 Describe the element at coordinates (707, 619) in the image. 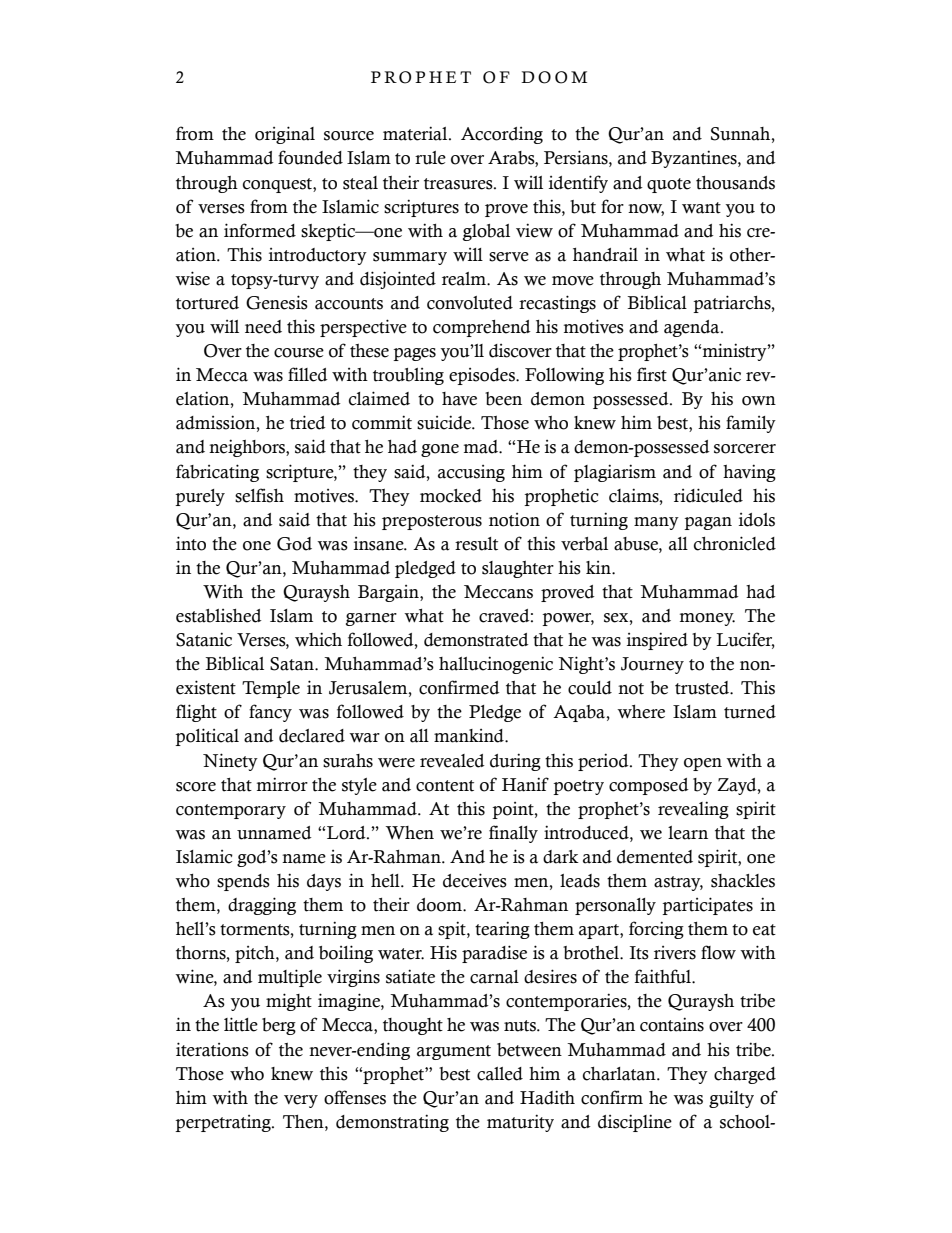

I see `money` at that location.
